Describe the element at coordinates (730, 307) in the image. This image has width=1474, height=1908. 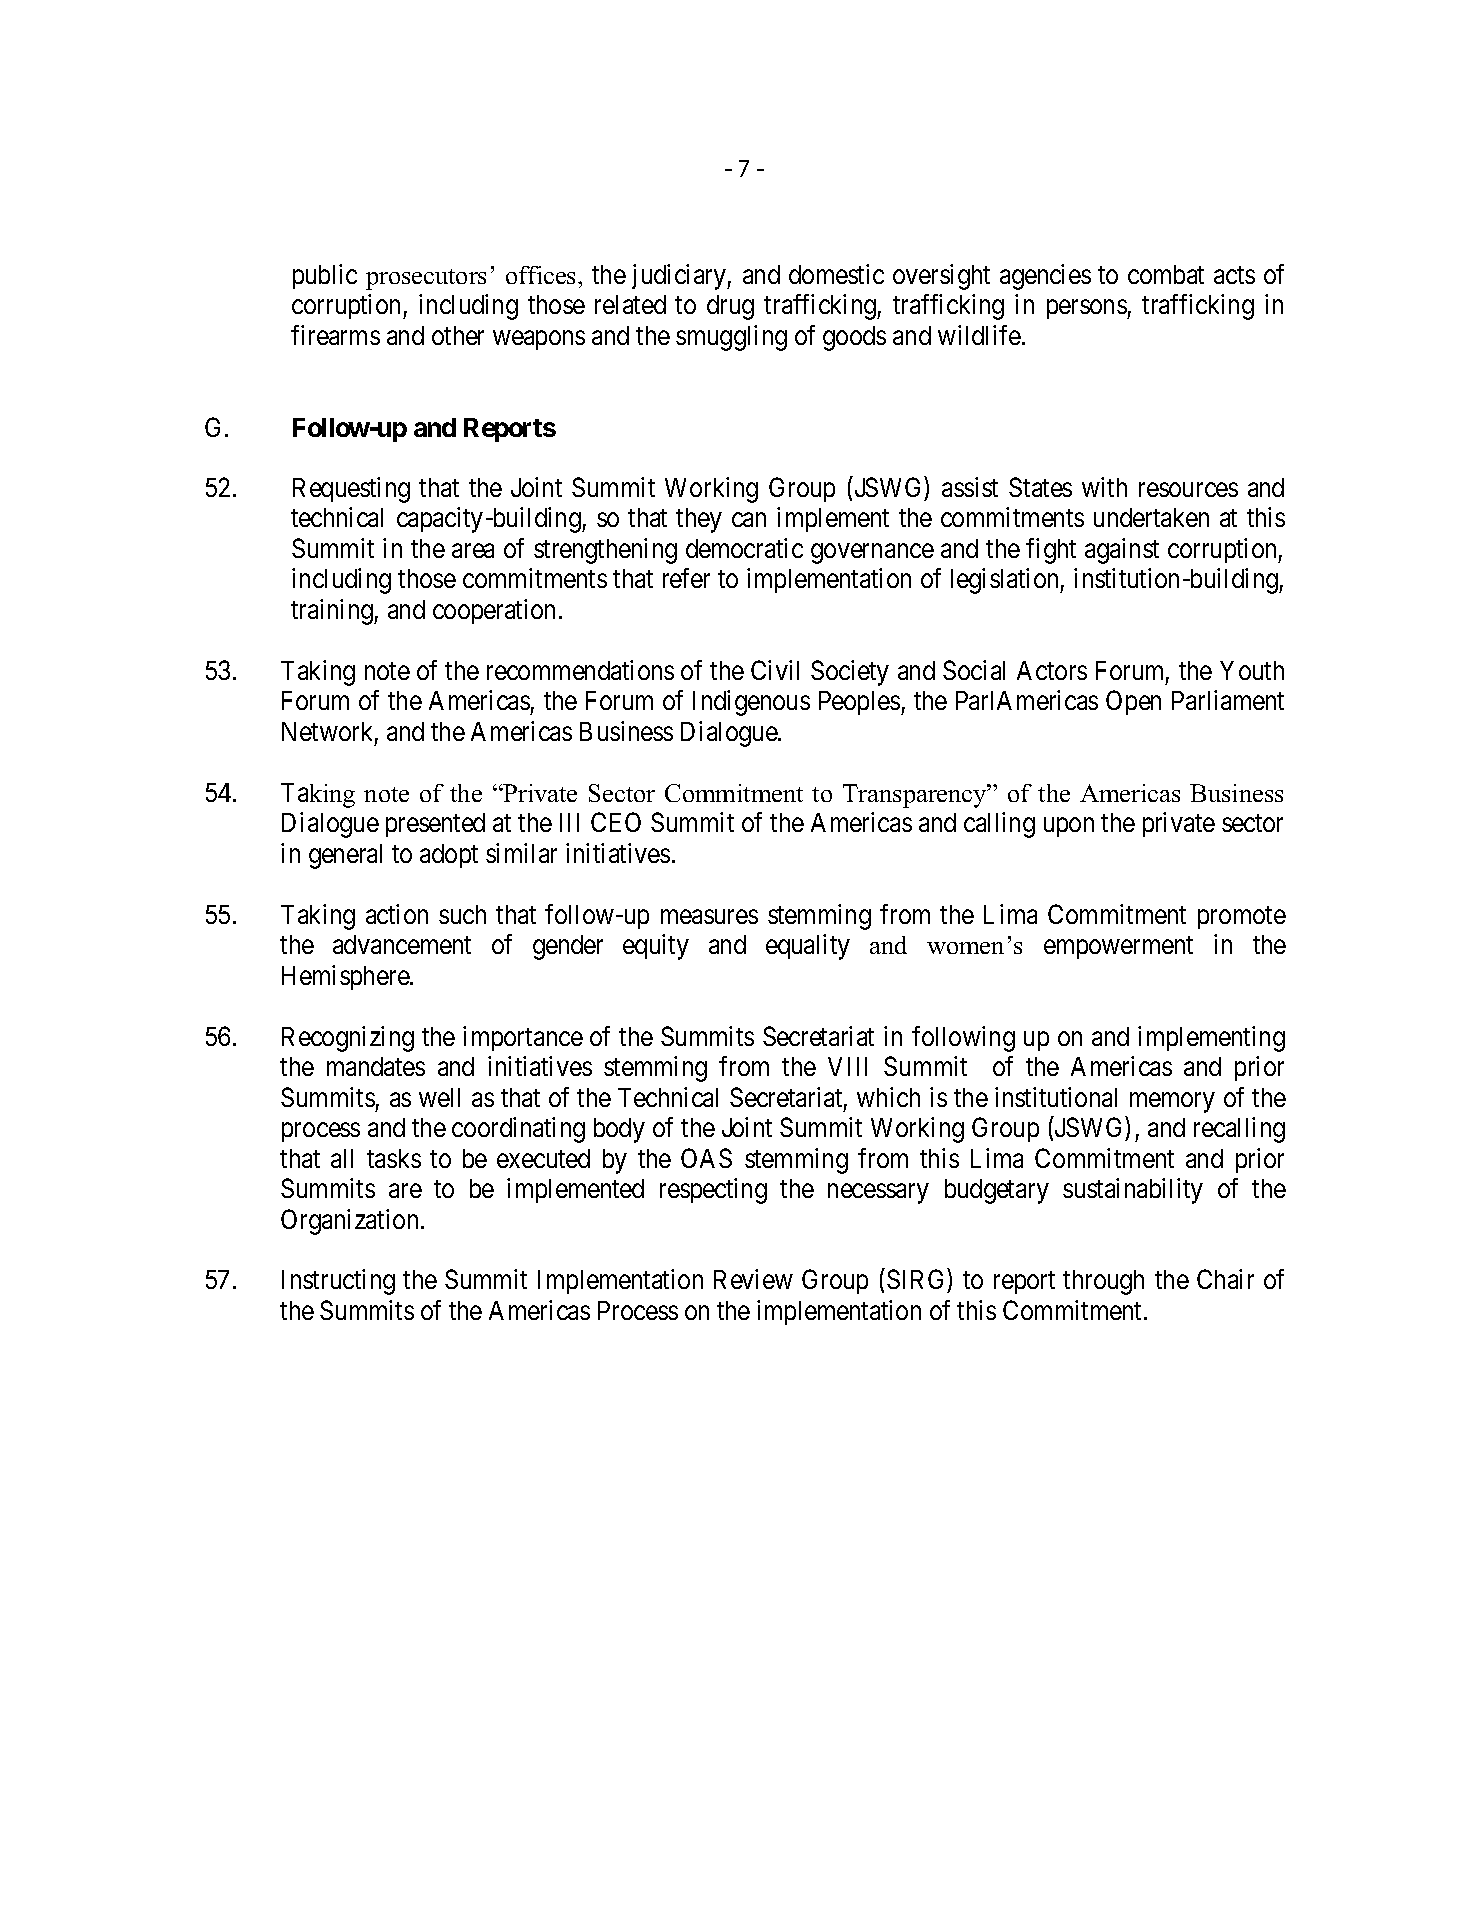
I see `drug` at that location.
